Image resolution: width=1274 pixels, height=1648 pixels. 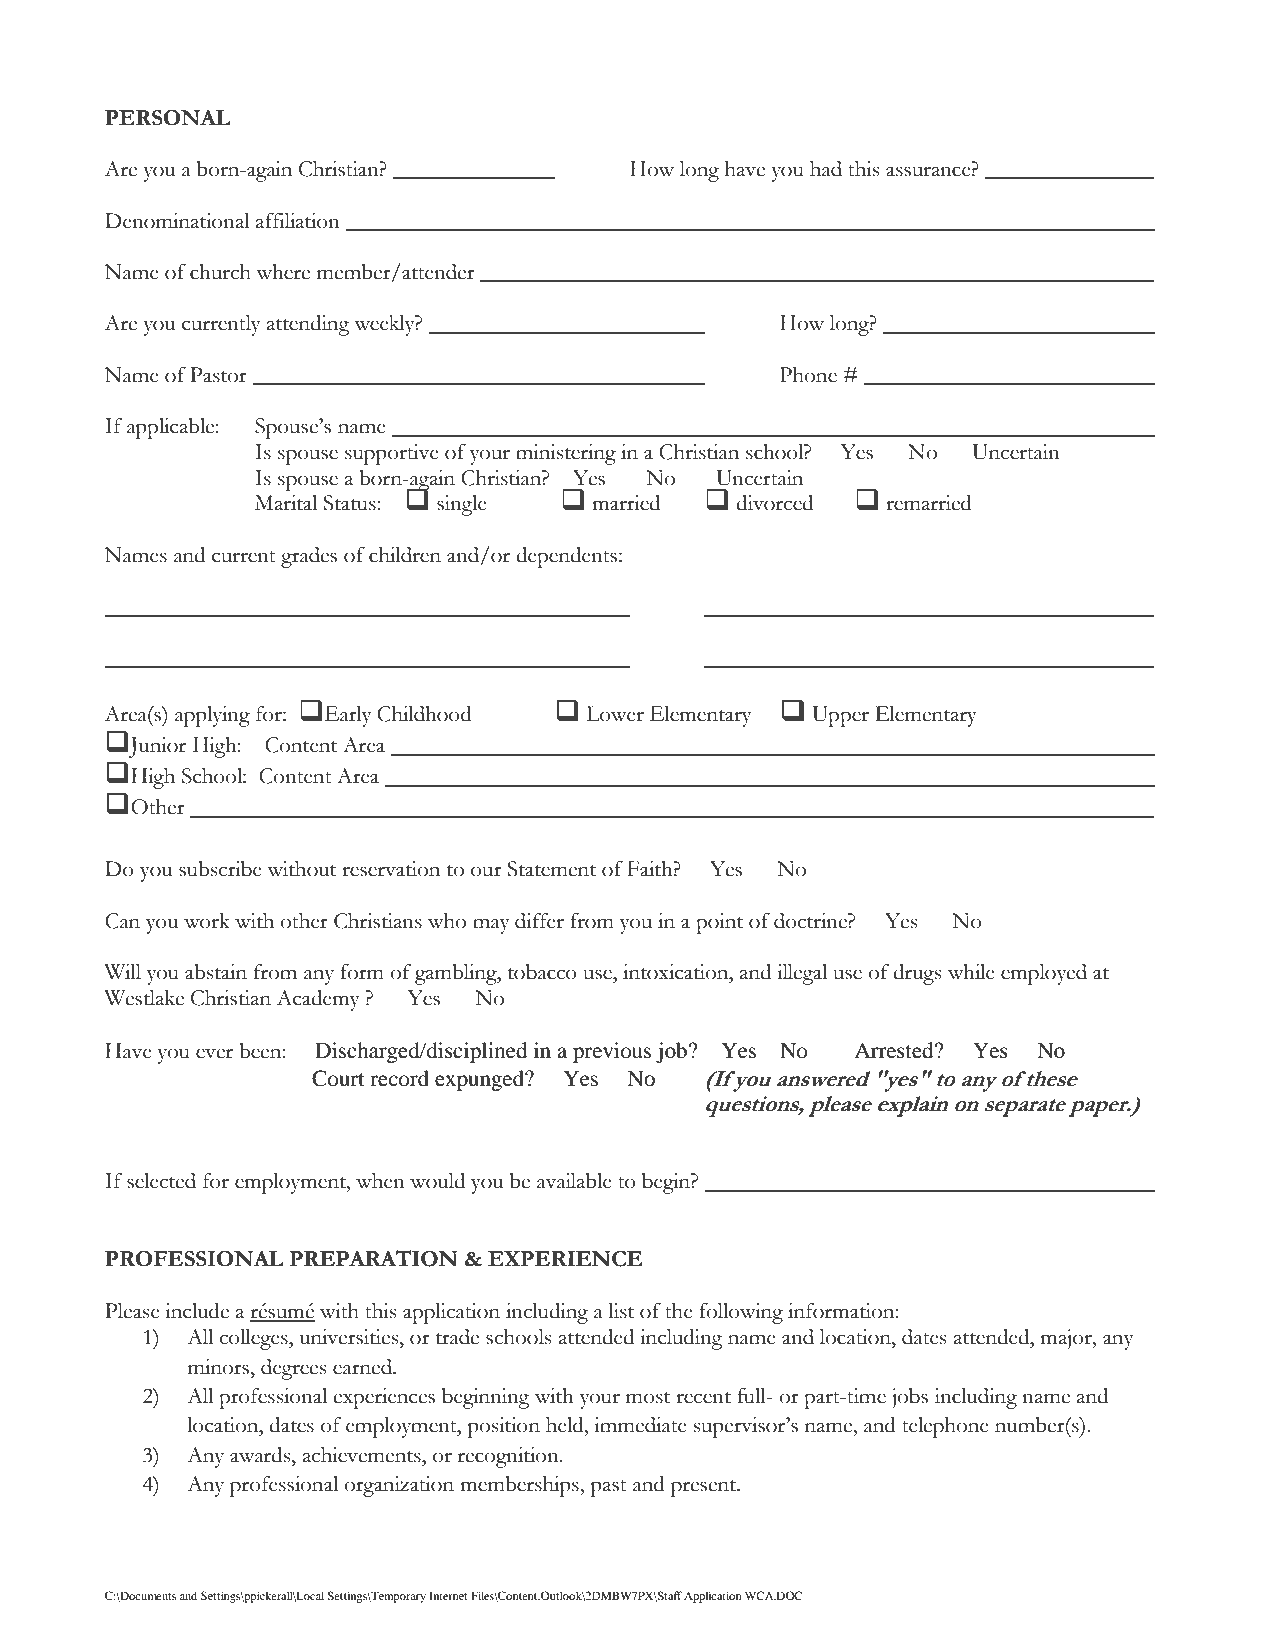 I want to click on PERSONAL, so click(x=168, y=118).
